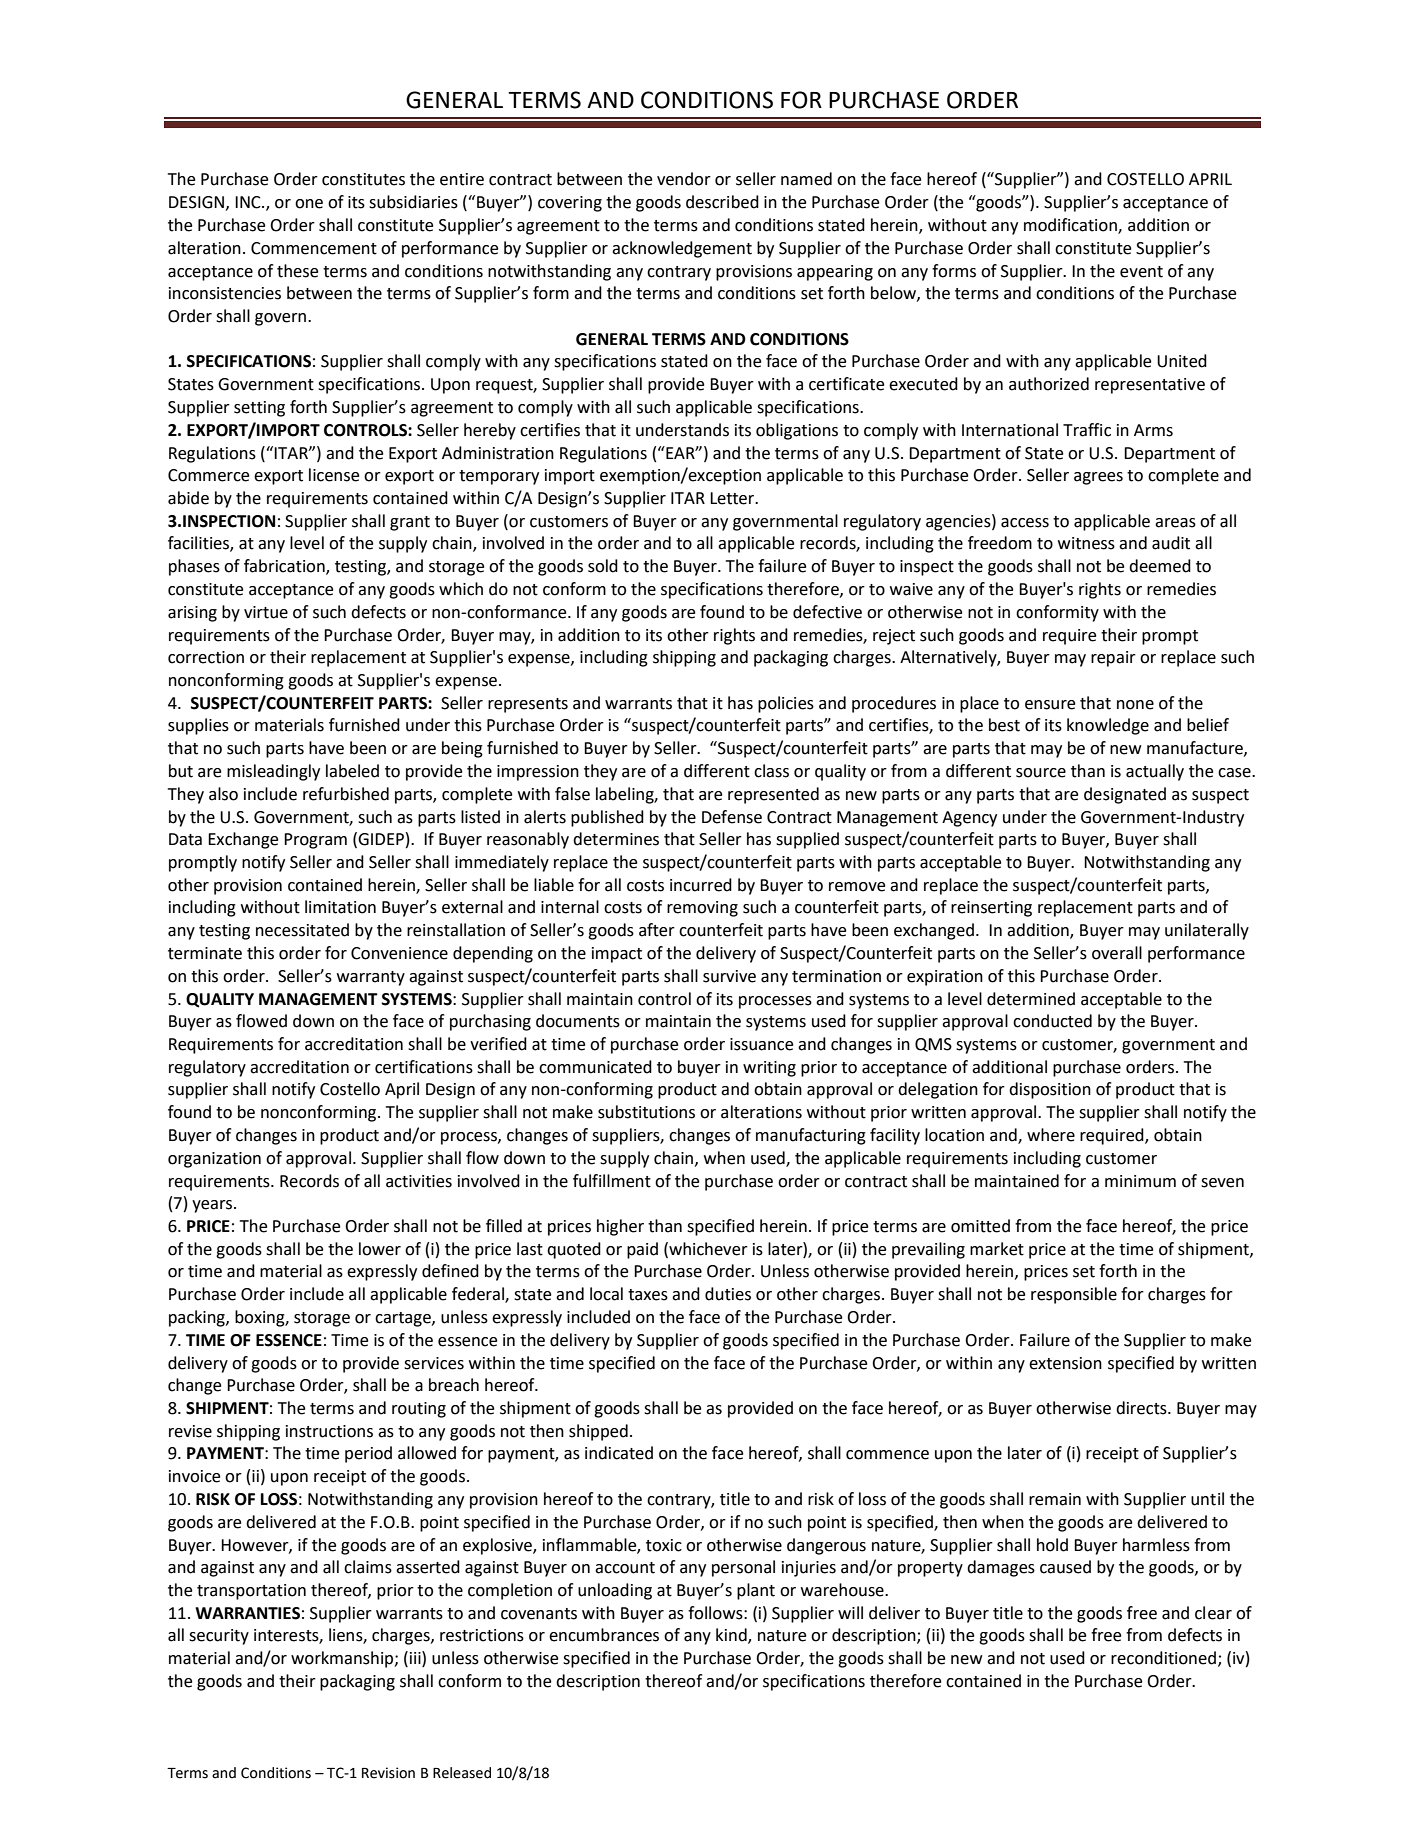 The image size is (1425, 1845). I want to click on kind, so click(732, 1636).
